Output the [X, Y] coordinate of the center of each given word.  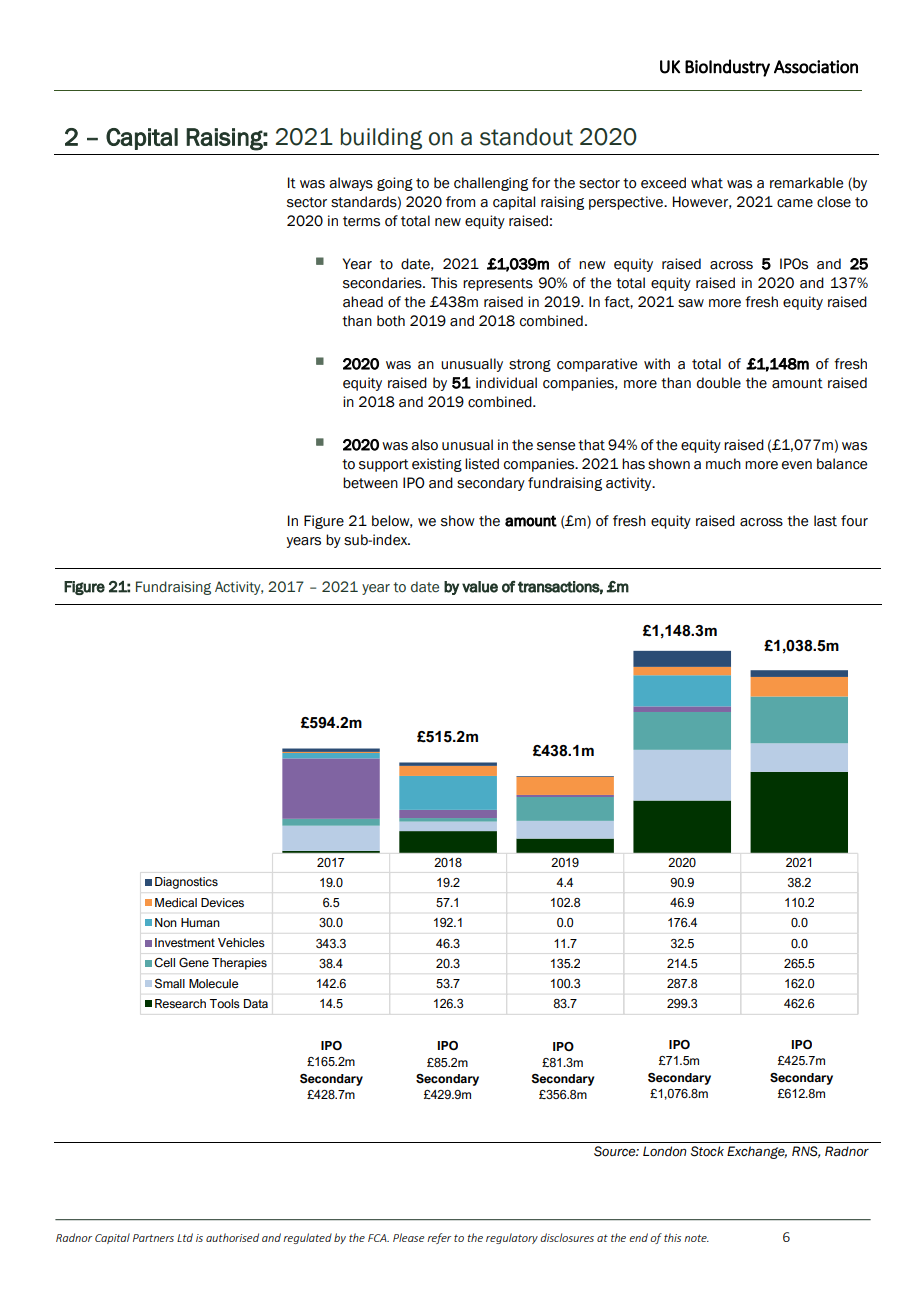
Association [816, 67]
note [696, 1238]
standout [526, 137]
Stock [707, 1151]
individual [506, 383]
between [370, 483]
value [480, 587]
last [825, 521]
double [719, 383]
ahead [363, 302]
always [351, 184]
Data [256, 1003]
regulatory [512, 1238]
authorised [232, 1237]
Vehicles [241, 942]
